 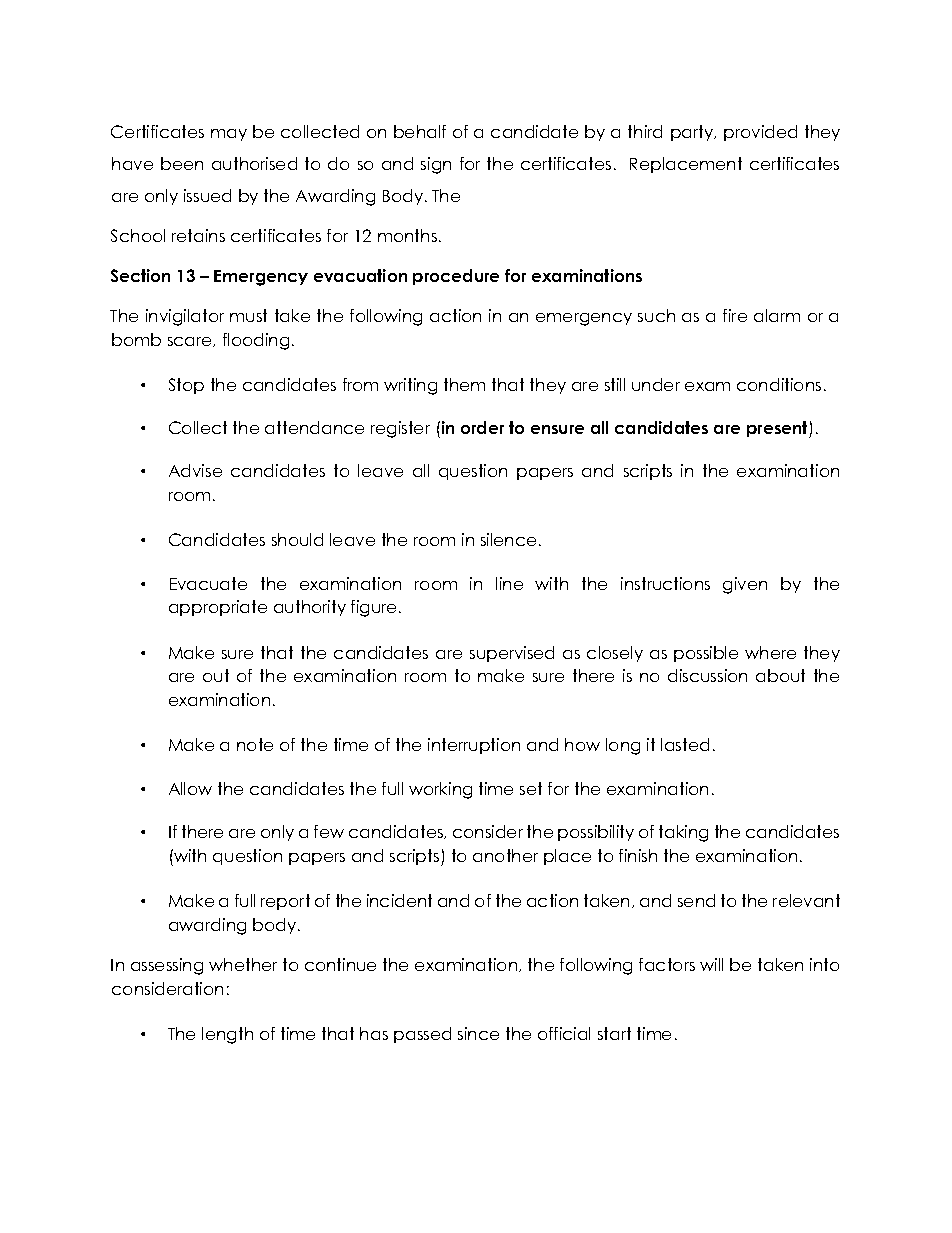 What do you see at coordinates (227, 1035) in the screenshot?
I see `length` at bounding box center [227, 1035].
